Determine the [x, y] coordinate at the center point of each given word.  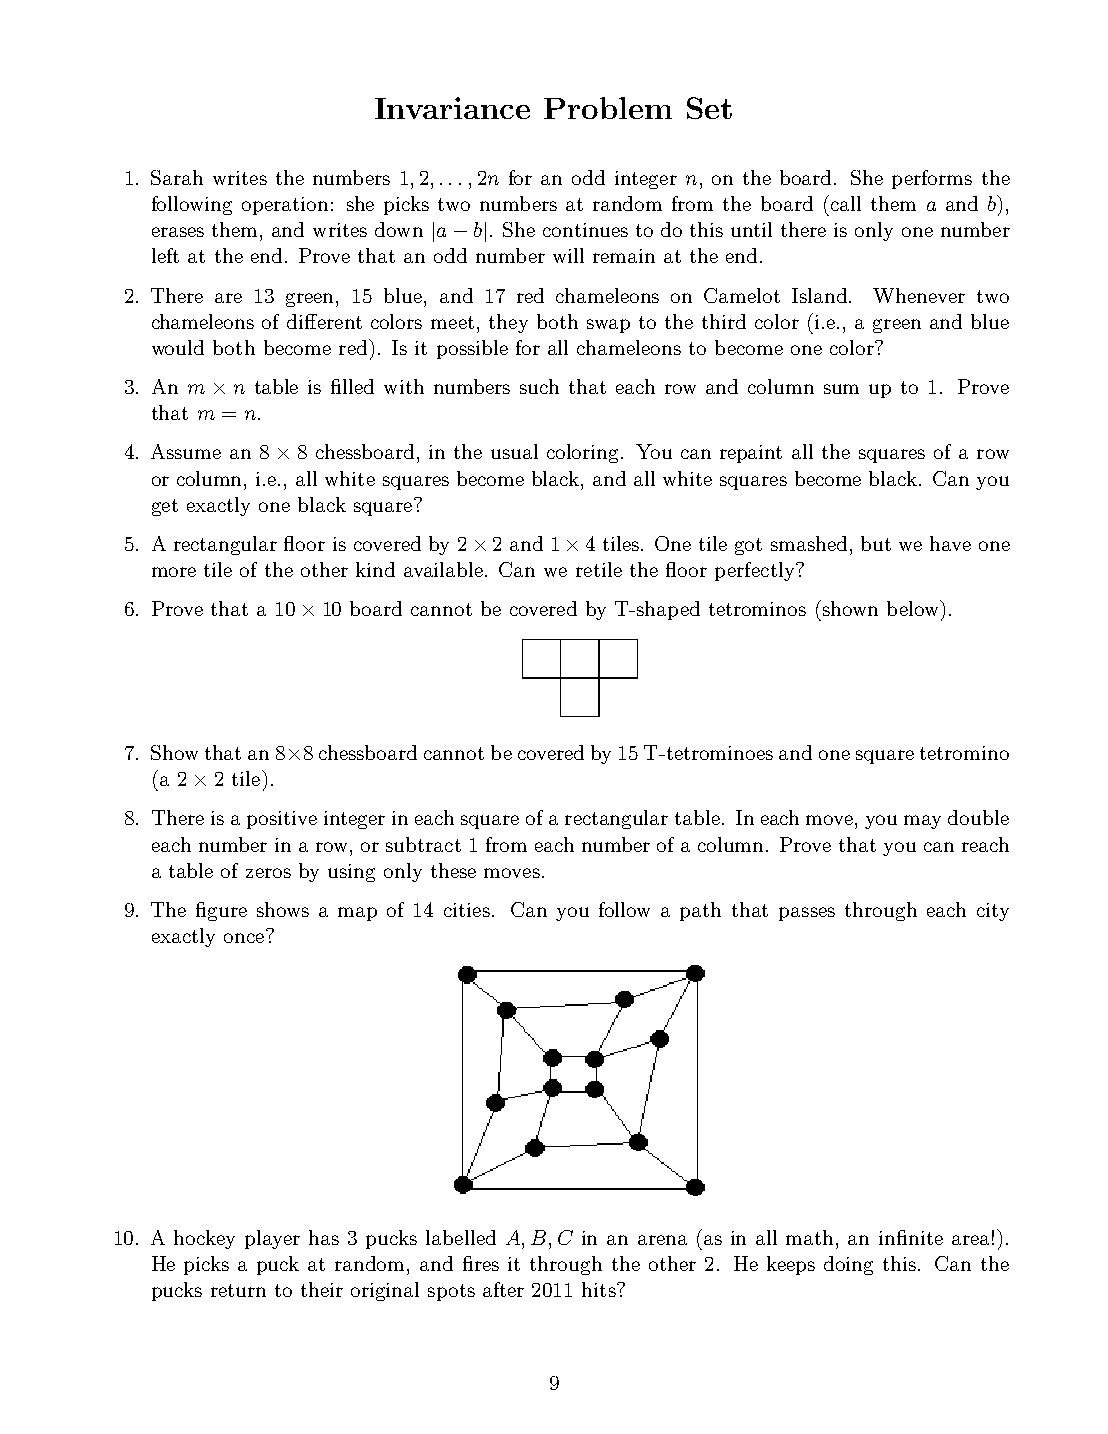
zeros [268, 873]
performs [932, 179]
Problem [608, 108]
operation [285, 206]
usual [514, 451]
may [922, 822]
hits [600, 1289]
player [272, 1239]
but [876, 543]
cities [467, 910]
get [165, 507]
